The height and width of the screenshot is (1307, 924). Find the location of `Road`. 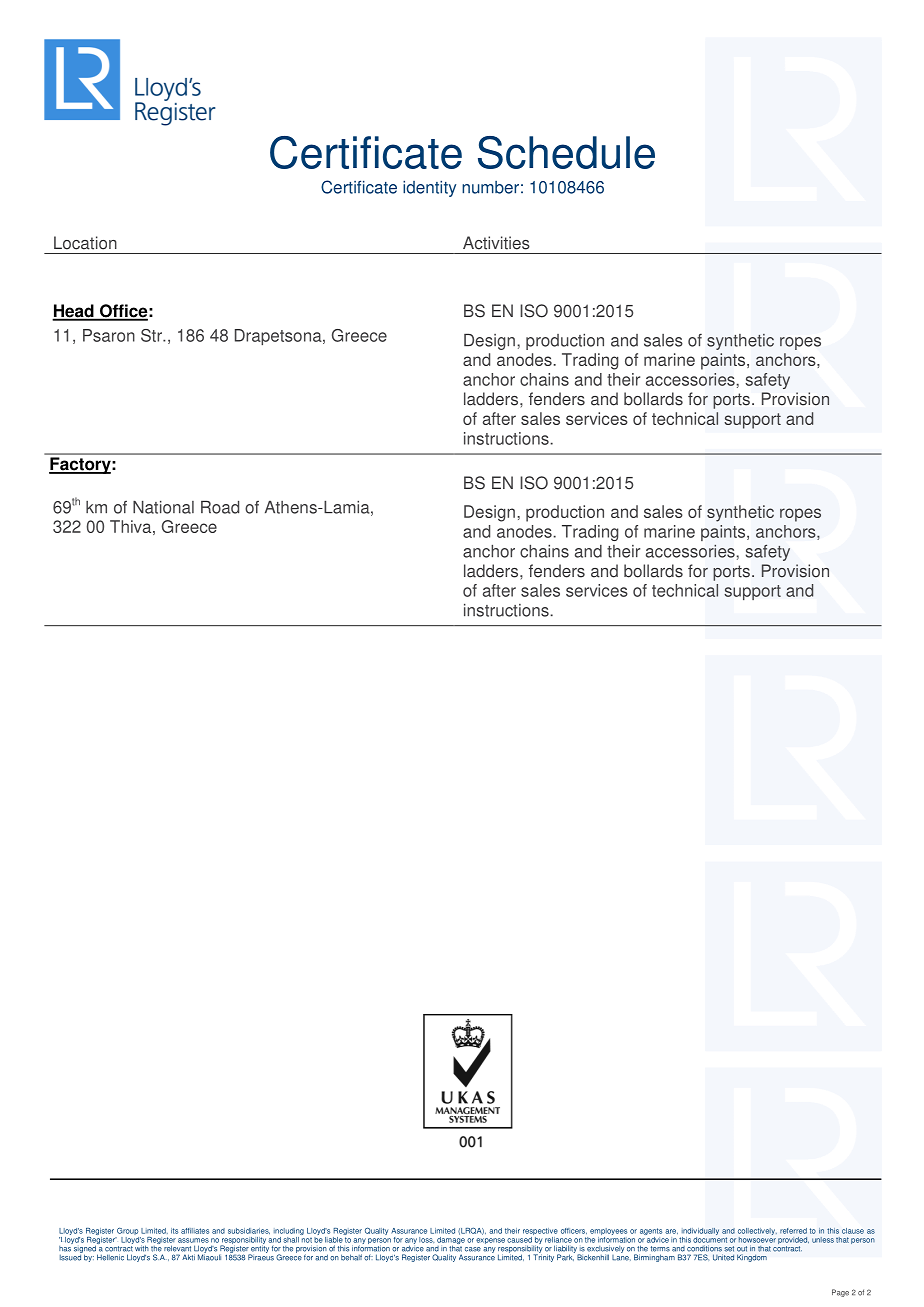

Road is located at coordinates (220, 507).
